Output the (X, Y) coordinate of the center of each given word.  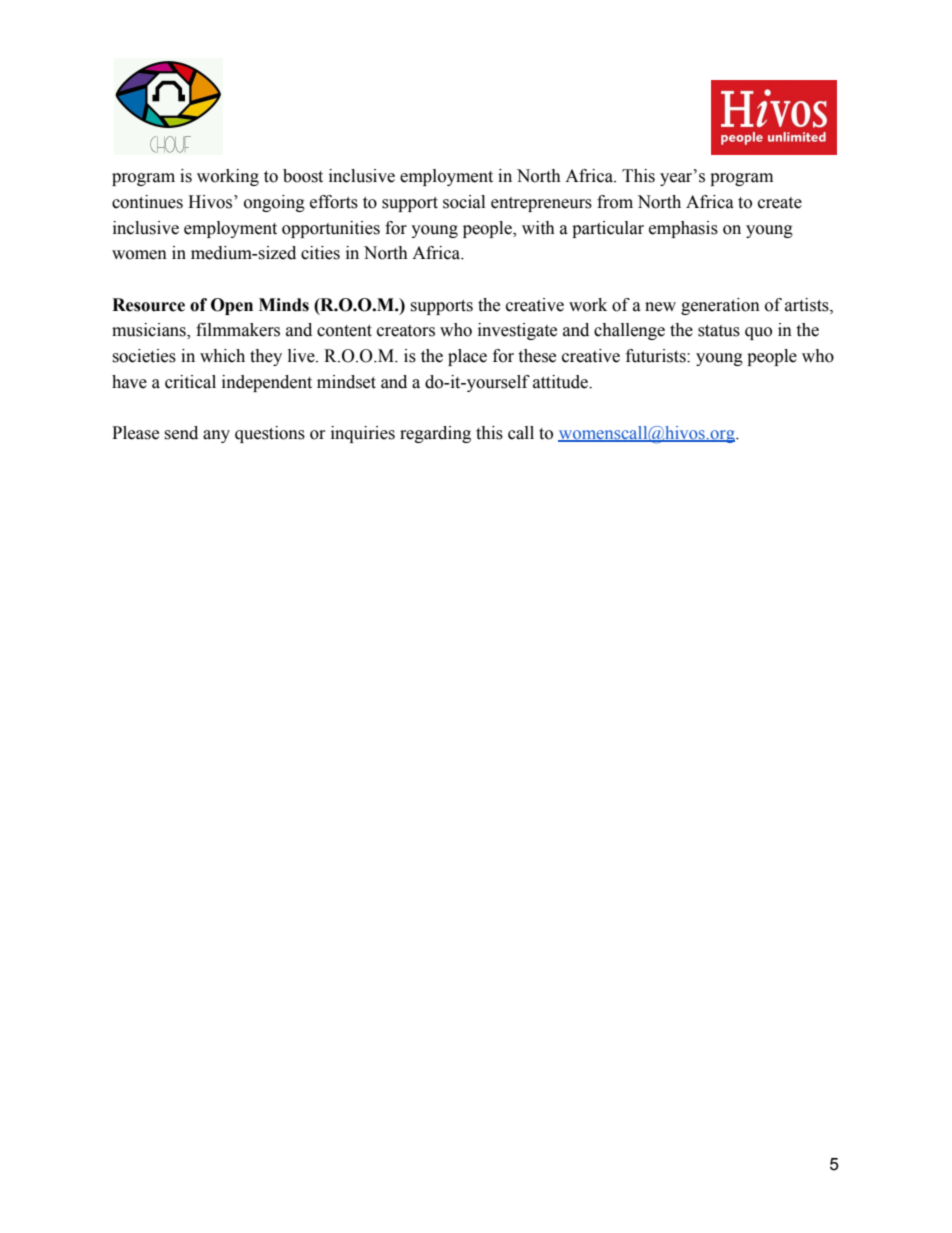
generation (720, 306)
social (464, 202)
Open (232, 306)
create (780, 203)
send (181, 433)
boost (303, 176)
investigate (517, 331)
